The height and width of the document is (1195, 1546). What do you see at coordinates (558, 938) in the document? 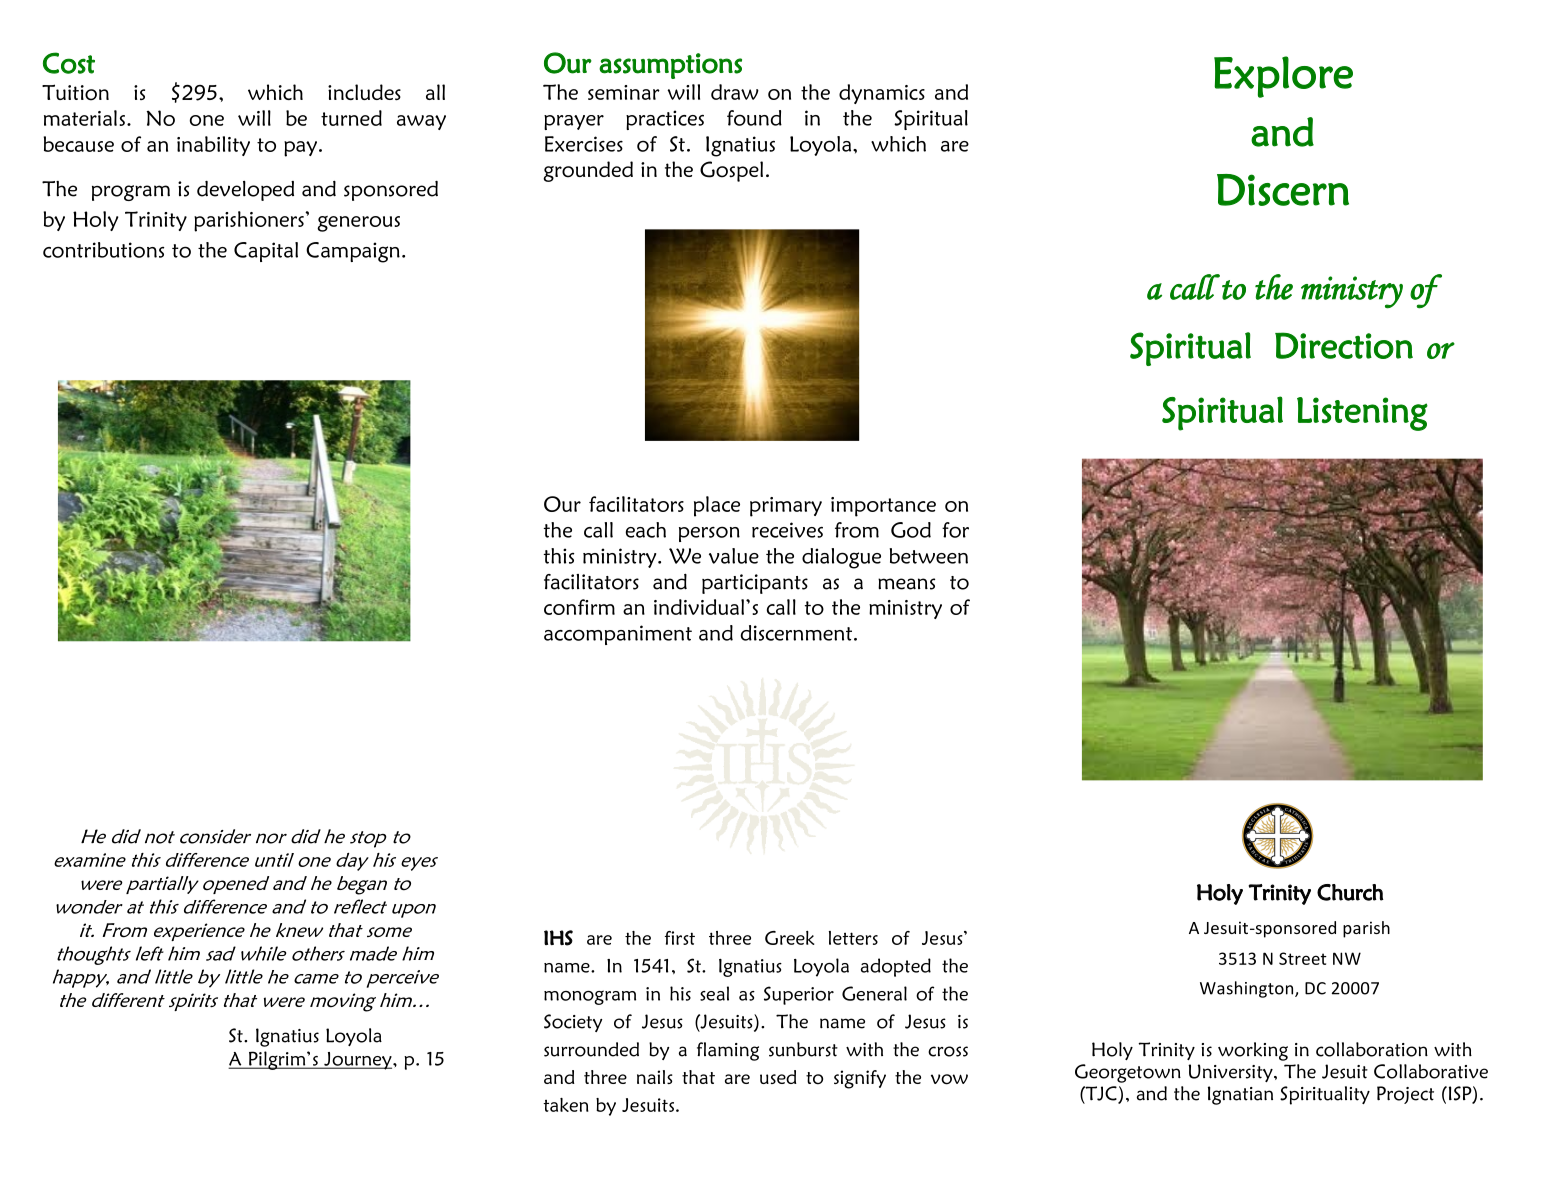
I see `IHS` at bounding box center [558, 938].
